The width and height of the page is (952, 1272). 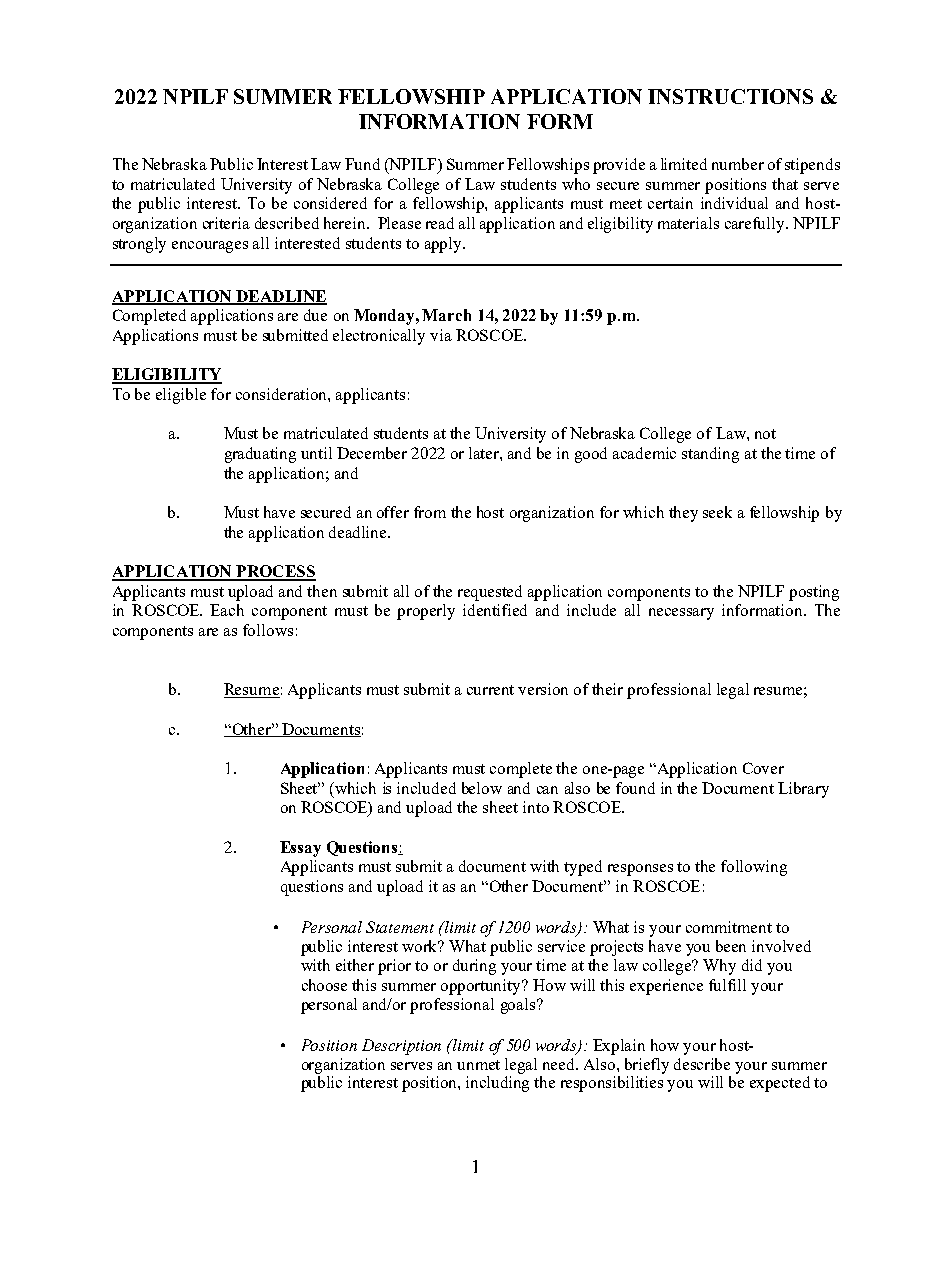 What do you see at coordinates (730, 96) in the page?
I see `INSTRUCTIONS` at bounding box center [730, 96].
